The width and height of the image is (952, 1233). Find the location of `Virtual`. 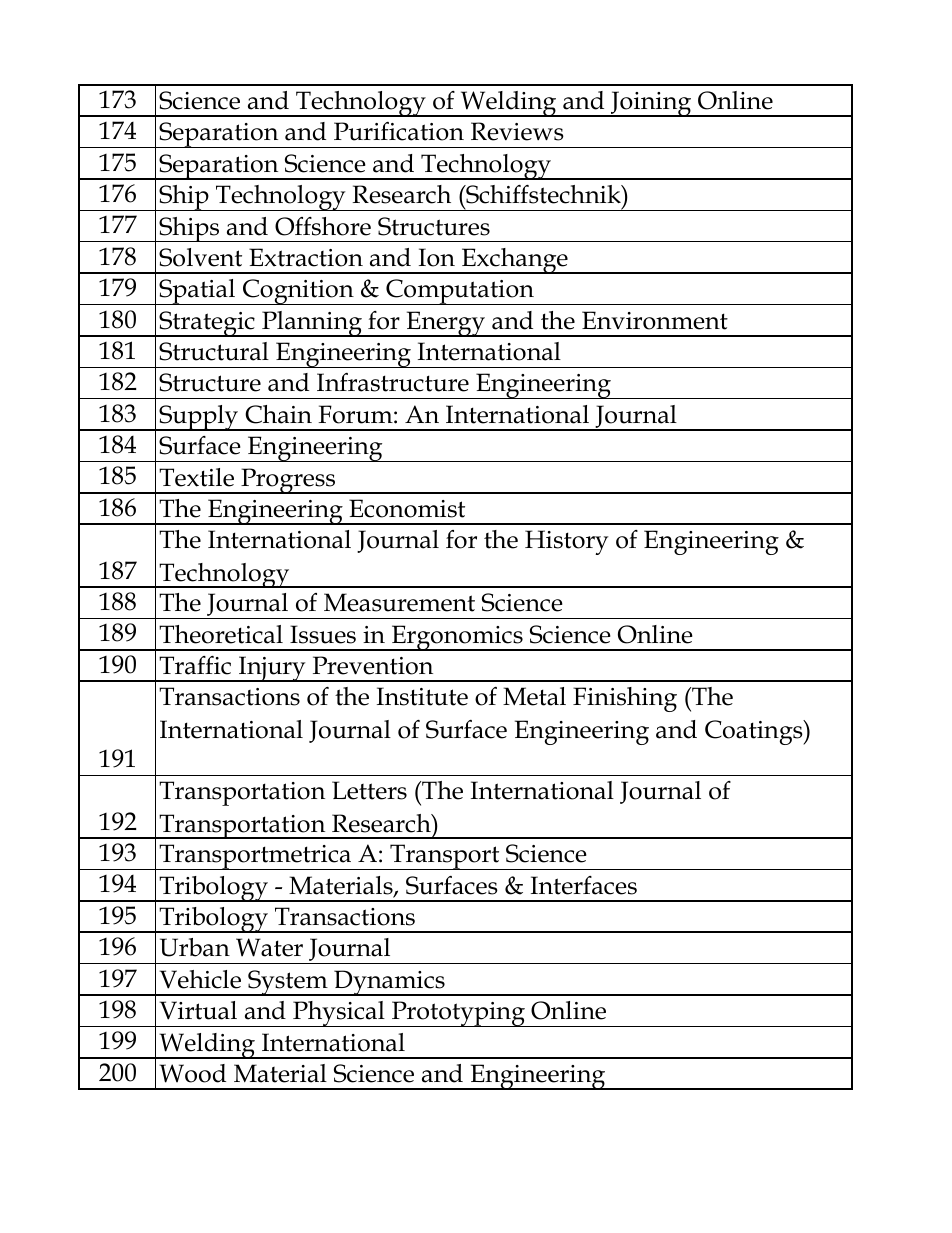

Virtual is located at coordinates (198, 1010).
